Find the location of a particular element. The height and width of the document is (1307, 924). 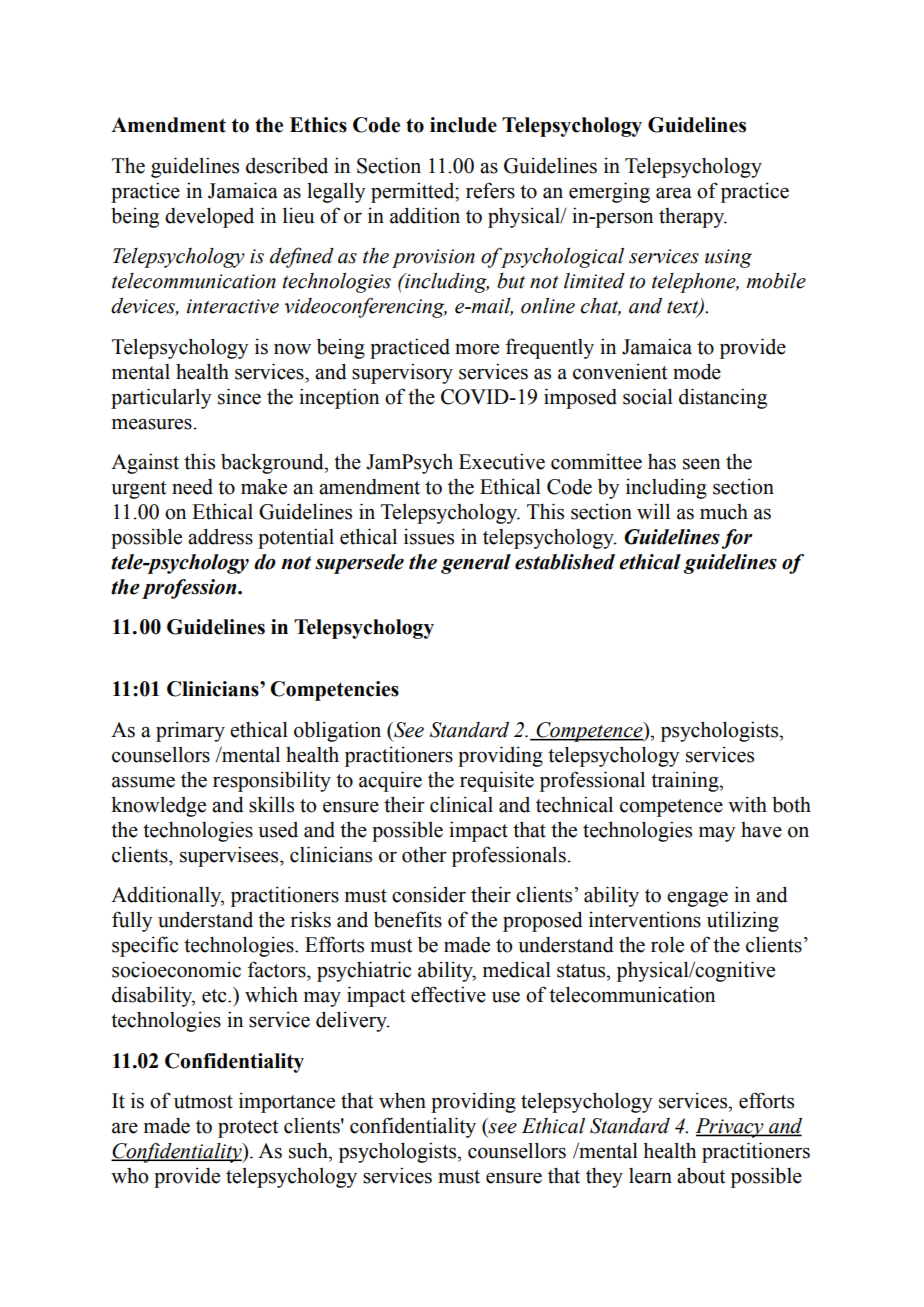

protect is located at coordinates (248, 1129).
